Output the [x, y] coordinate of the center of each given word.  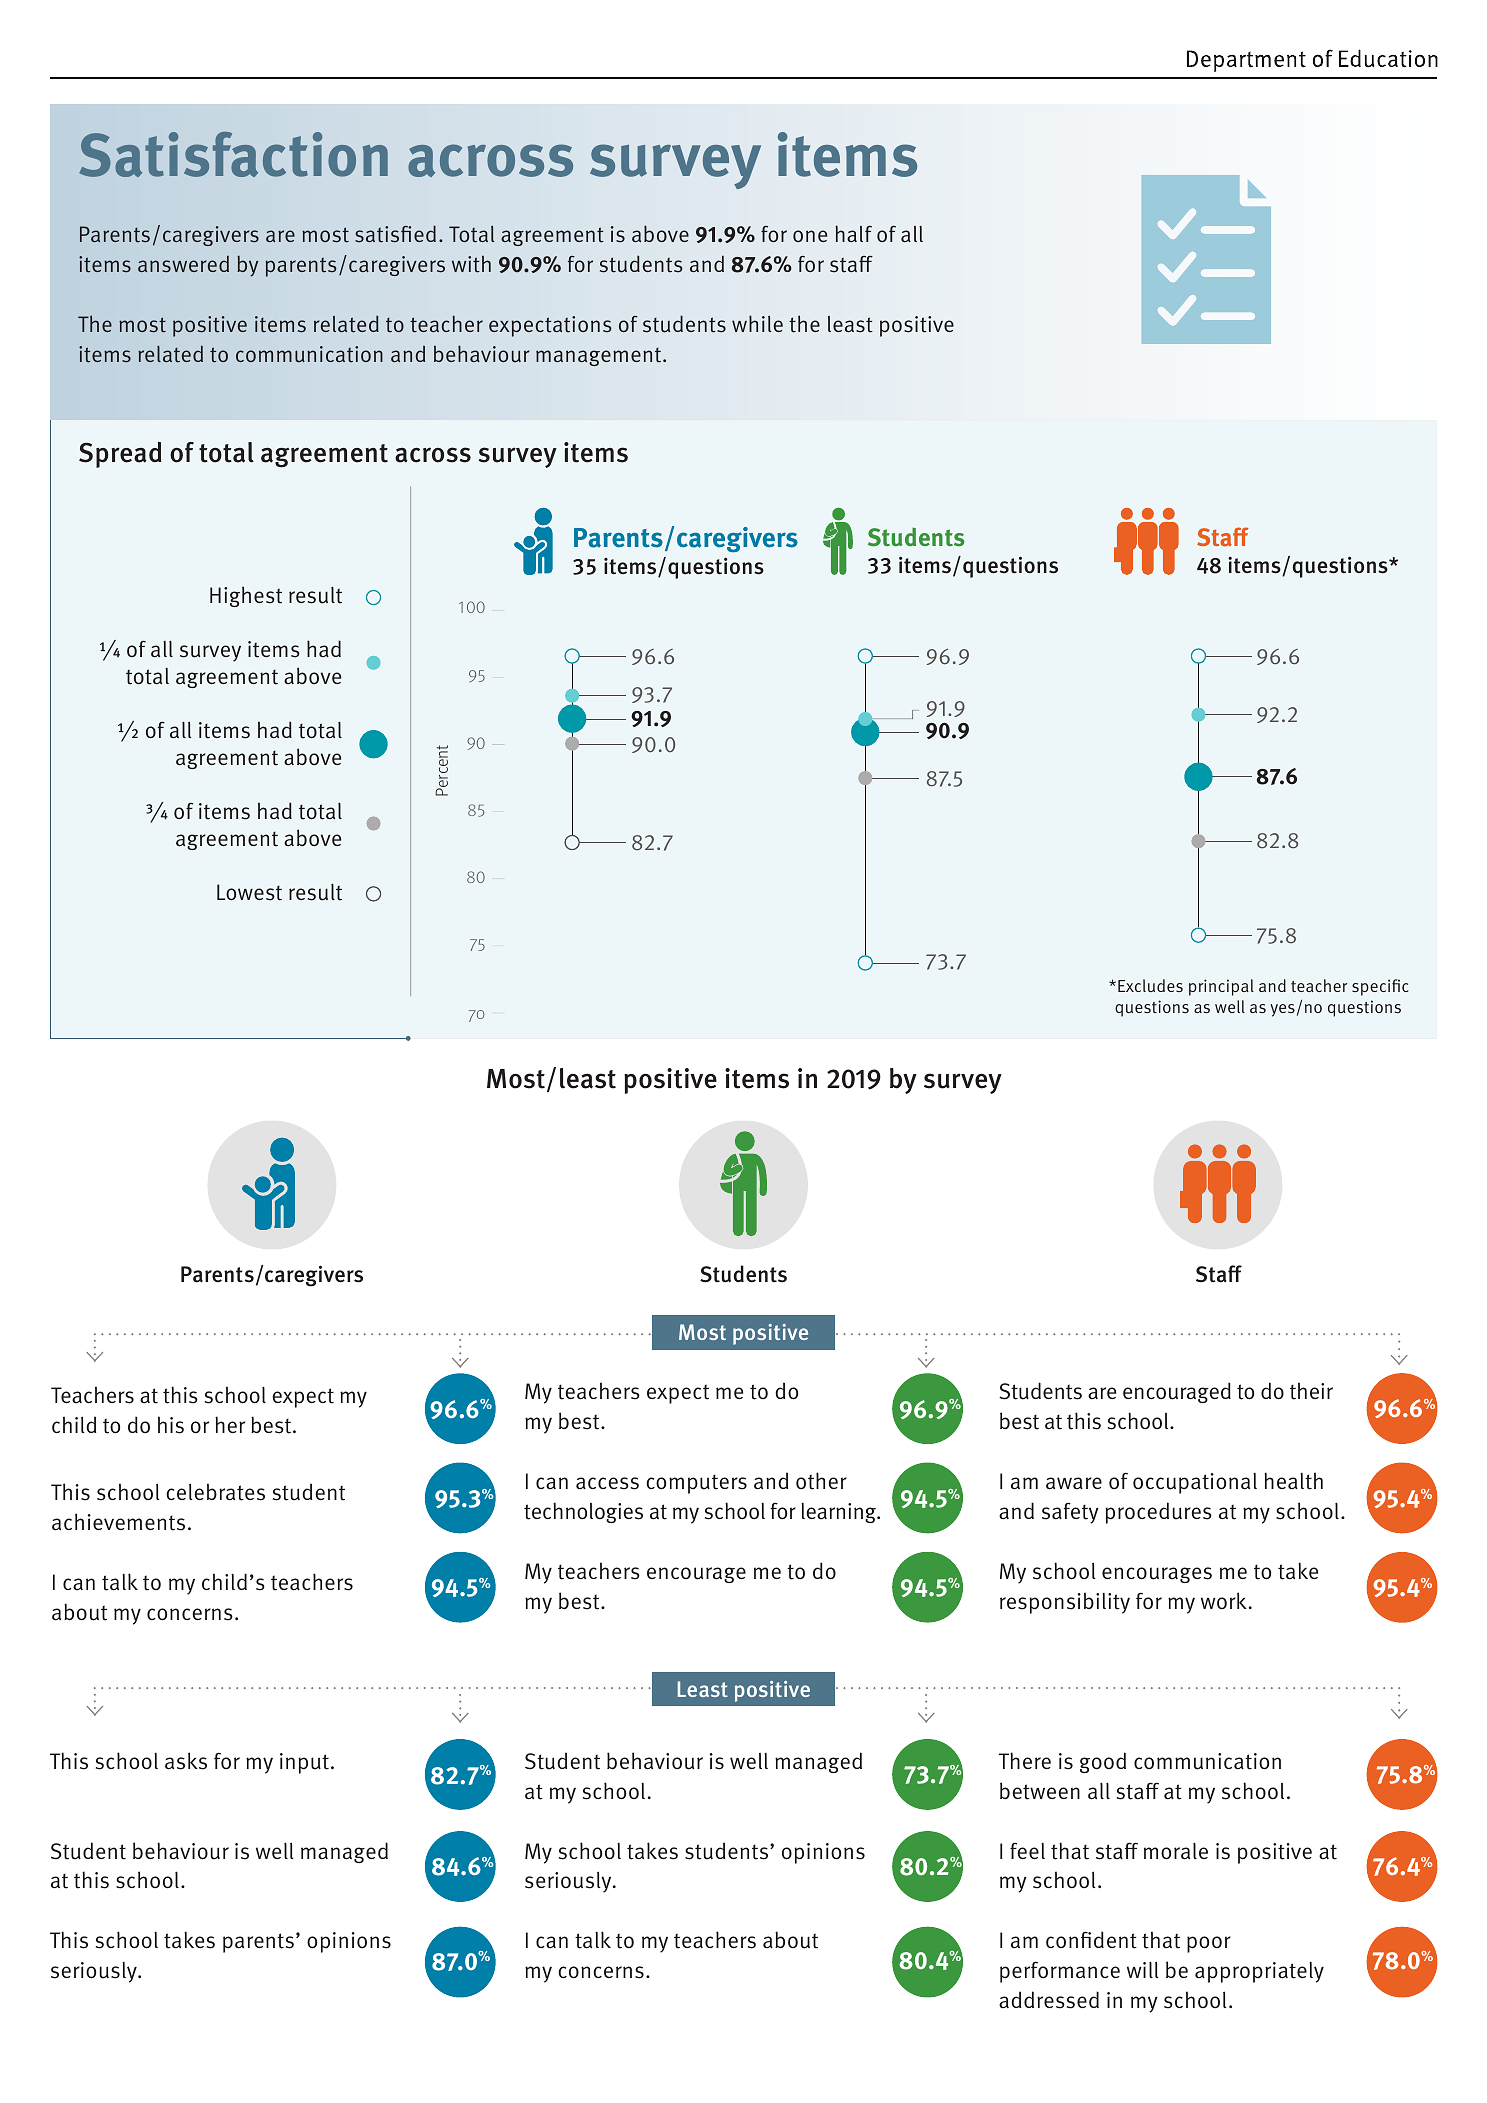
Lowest [249, 892]
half [853, 233]
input [304, 1763]
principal [1221, 987]
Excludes [1150, 986]
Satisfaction [233, 154]
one [810, 236]
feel [1027, 1850]
